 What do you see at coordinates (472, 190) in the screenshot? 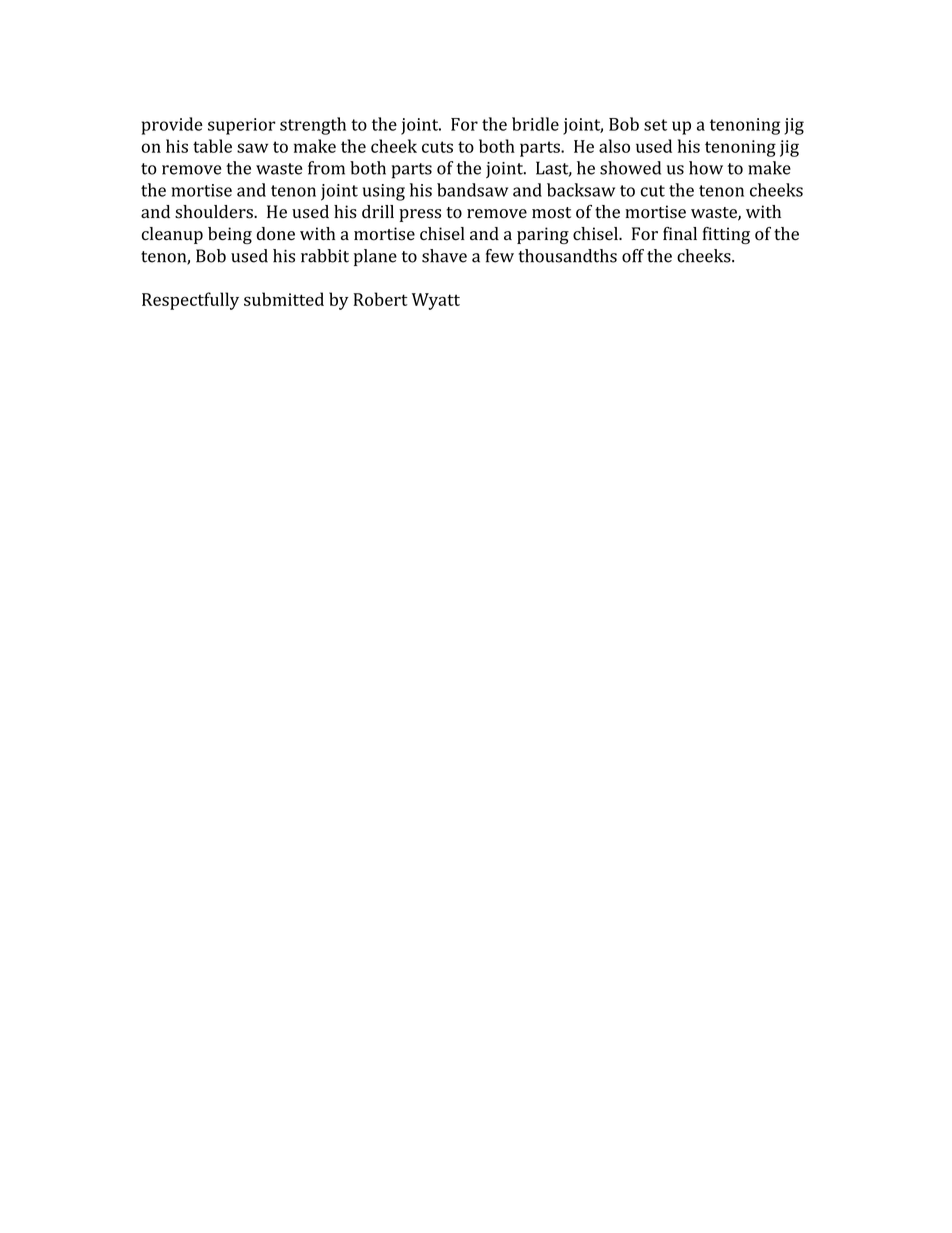
I see `bandsaw` at bounding box center [472, 190].
